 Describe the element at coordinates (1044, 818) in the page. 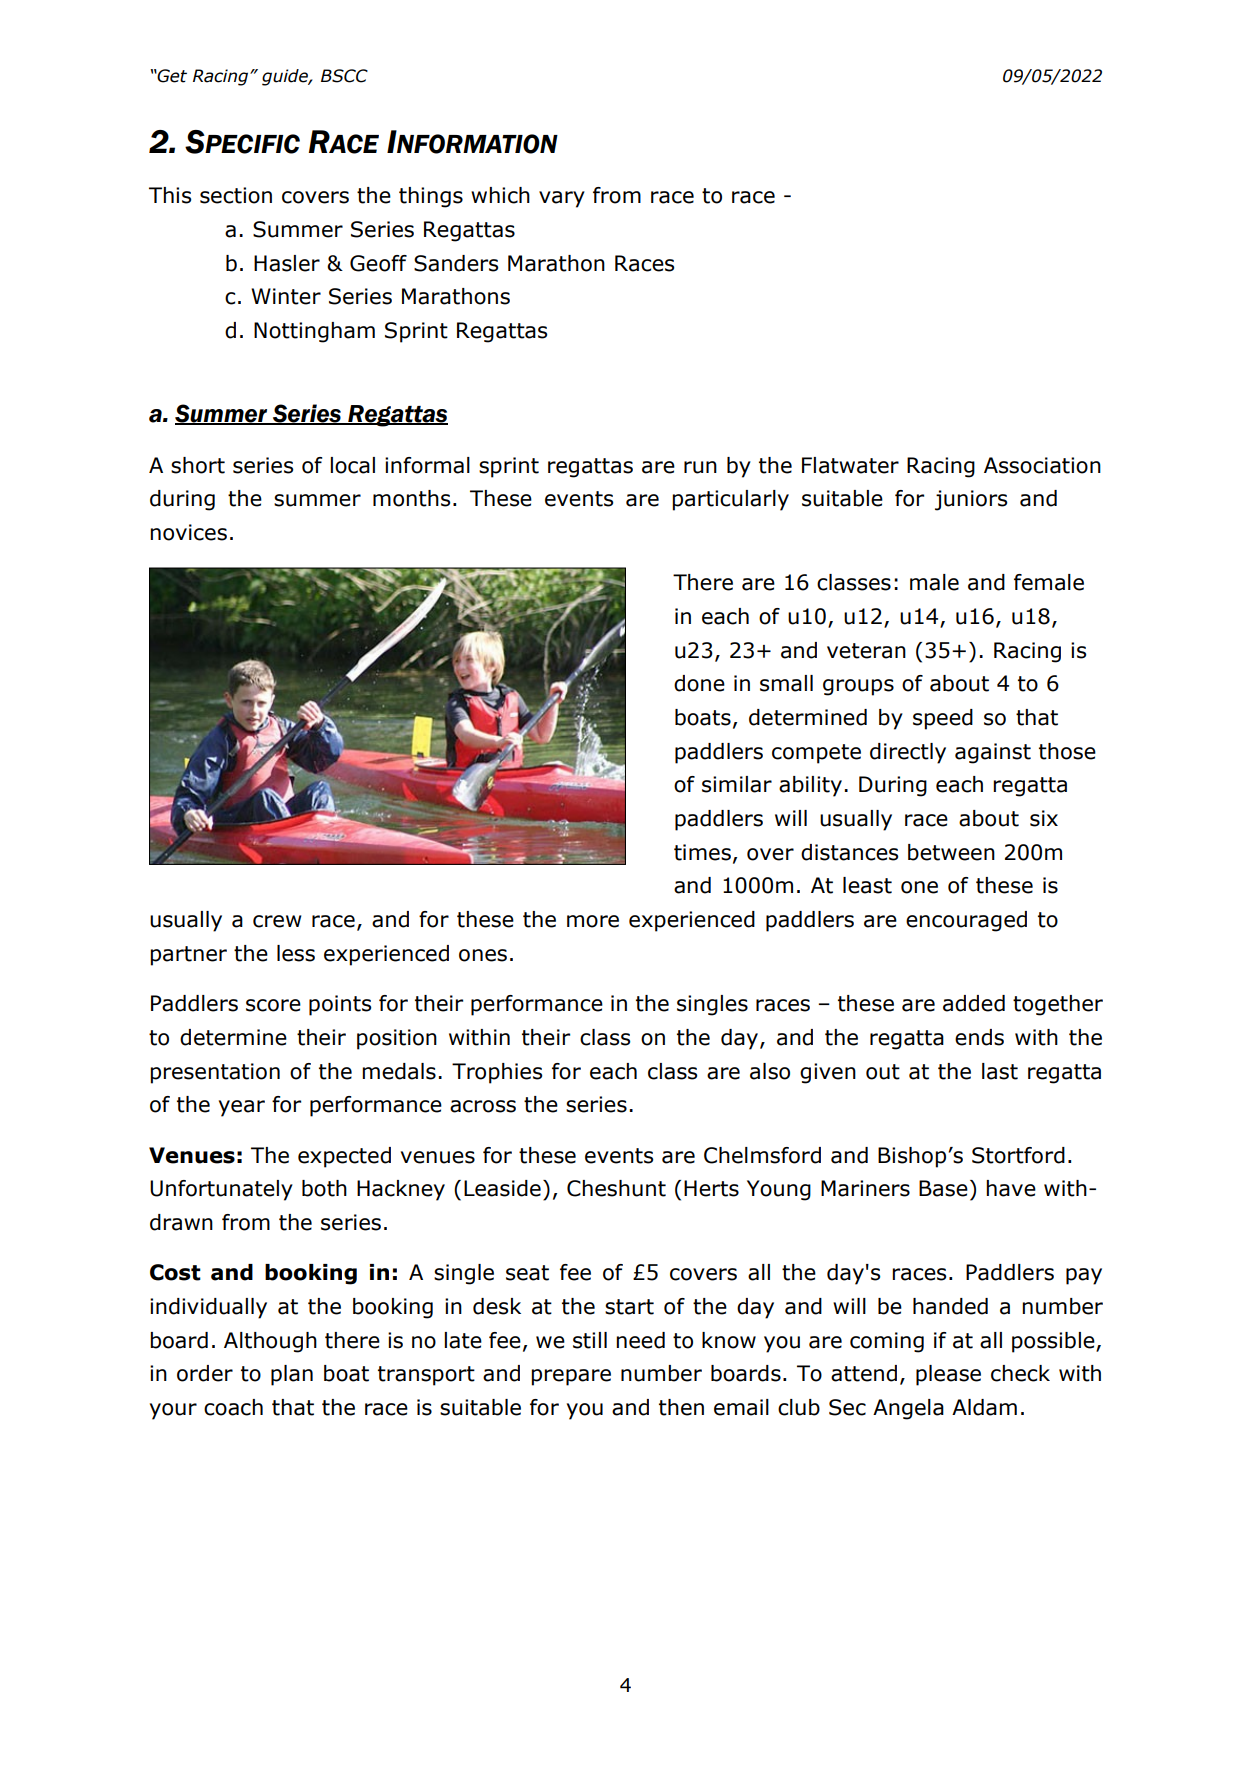

I see `six` at that location.
